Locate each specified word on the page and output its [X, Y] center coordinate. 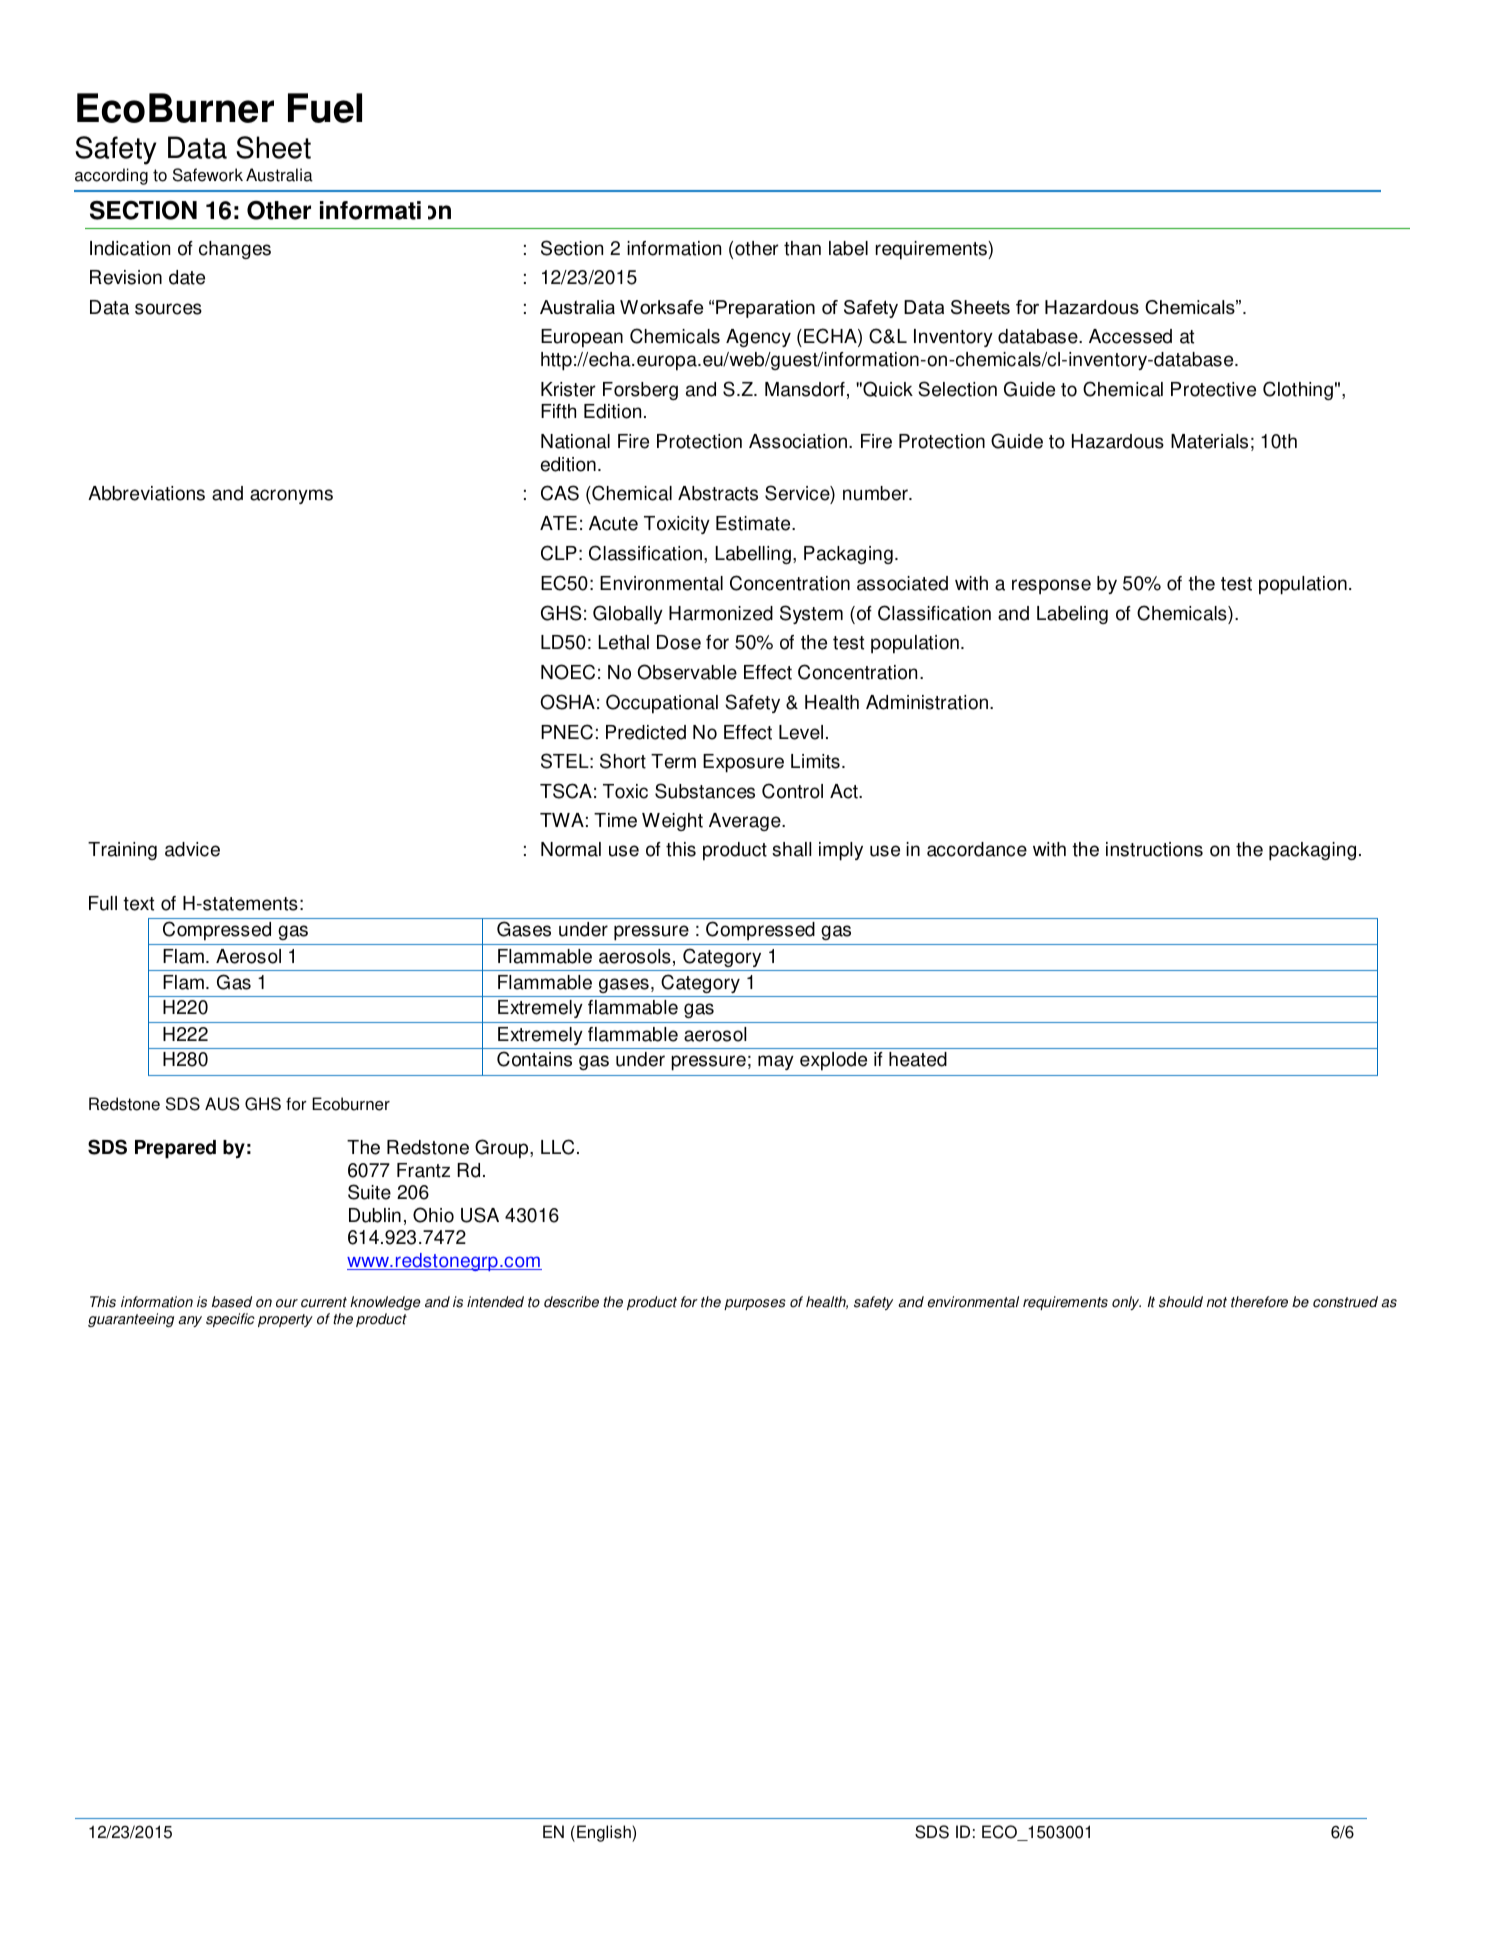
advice [192, 849]
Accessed [1130, 336]
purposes [755, 1304]
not [1217, 1302]
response [1051, 587]
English [605, 1833]
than [802, 248]
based [232, 1302]
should [1181, 1302]
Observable [687, 672]
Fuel [325, 108]
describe [571, 1302]
